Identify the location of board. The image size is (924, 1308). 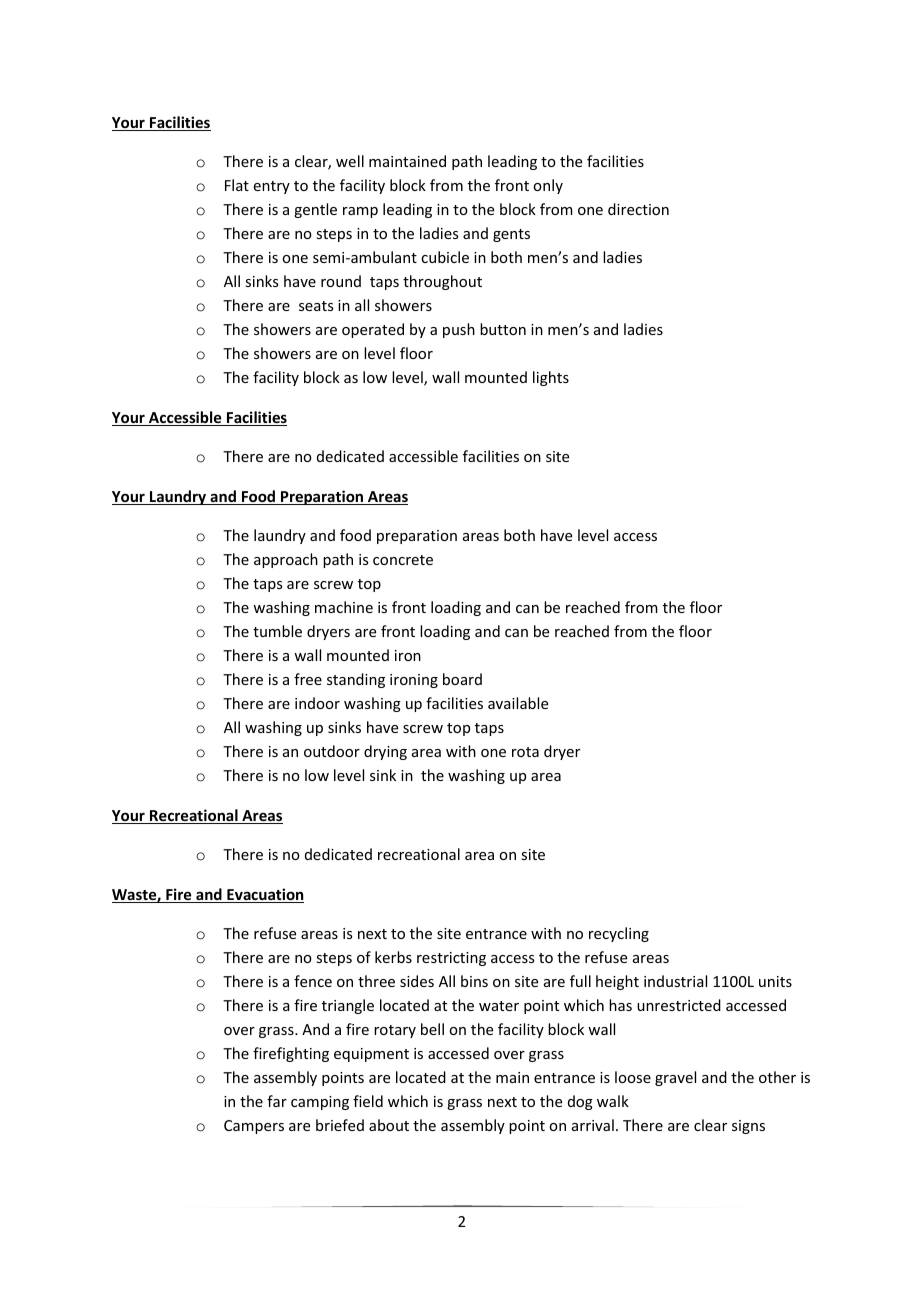
(462, 679).
